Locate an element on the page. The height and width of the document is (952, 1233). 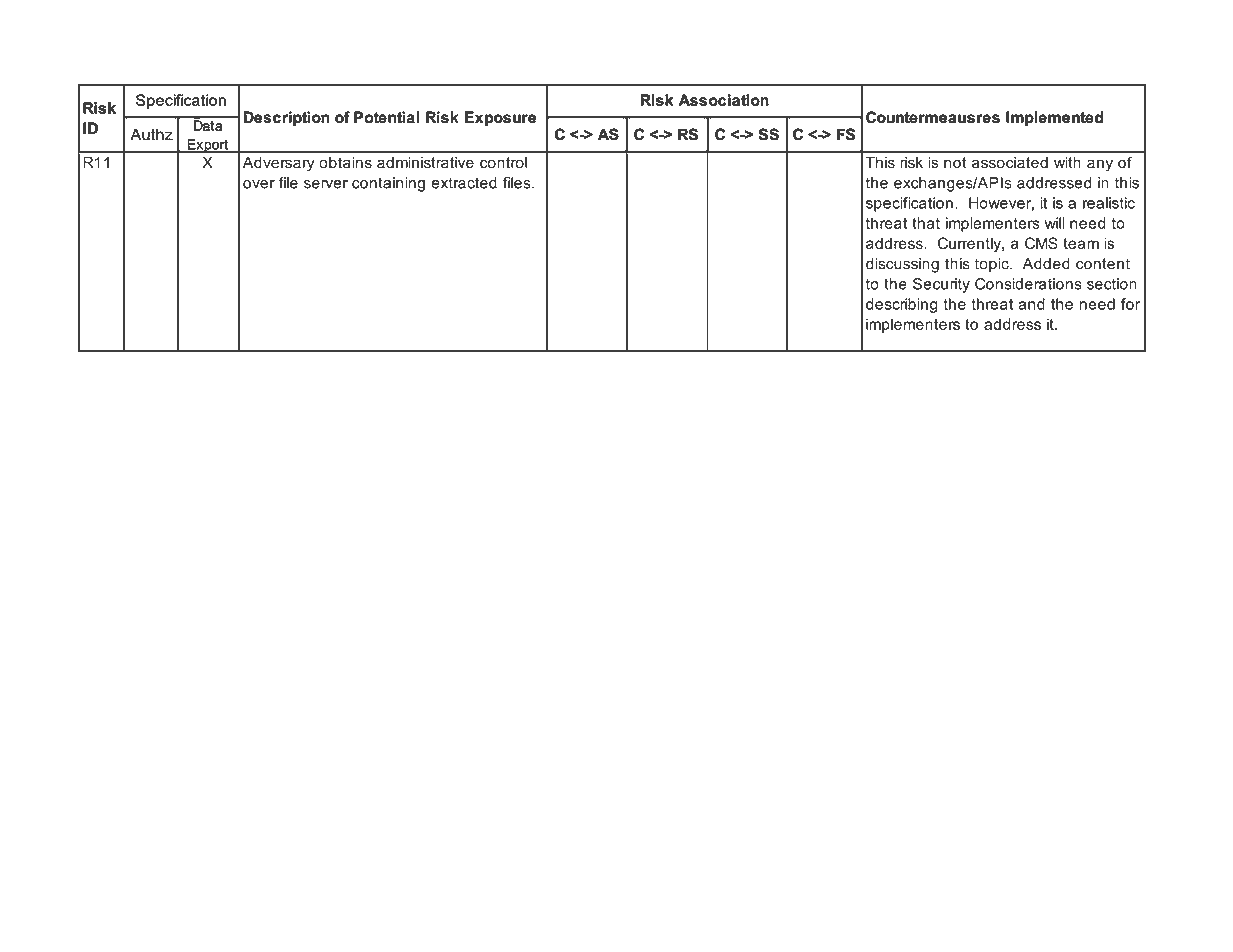
and is located at coordinates (1031, 304).
